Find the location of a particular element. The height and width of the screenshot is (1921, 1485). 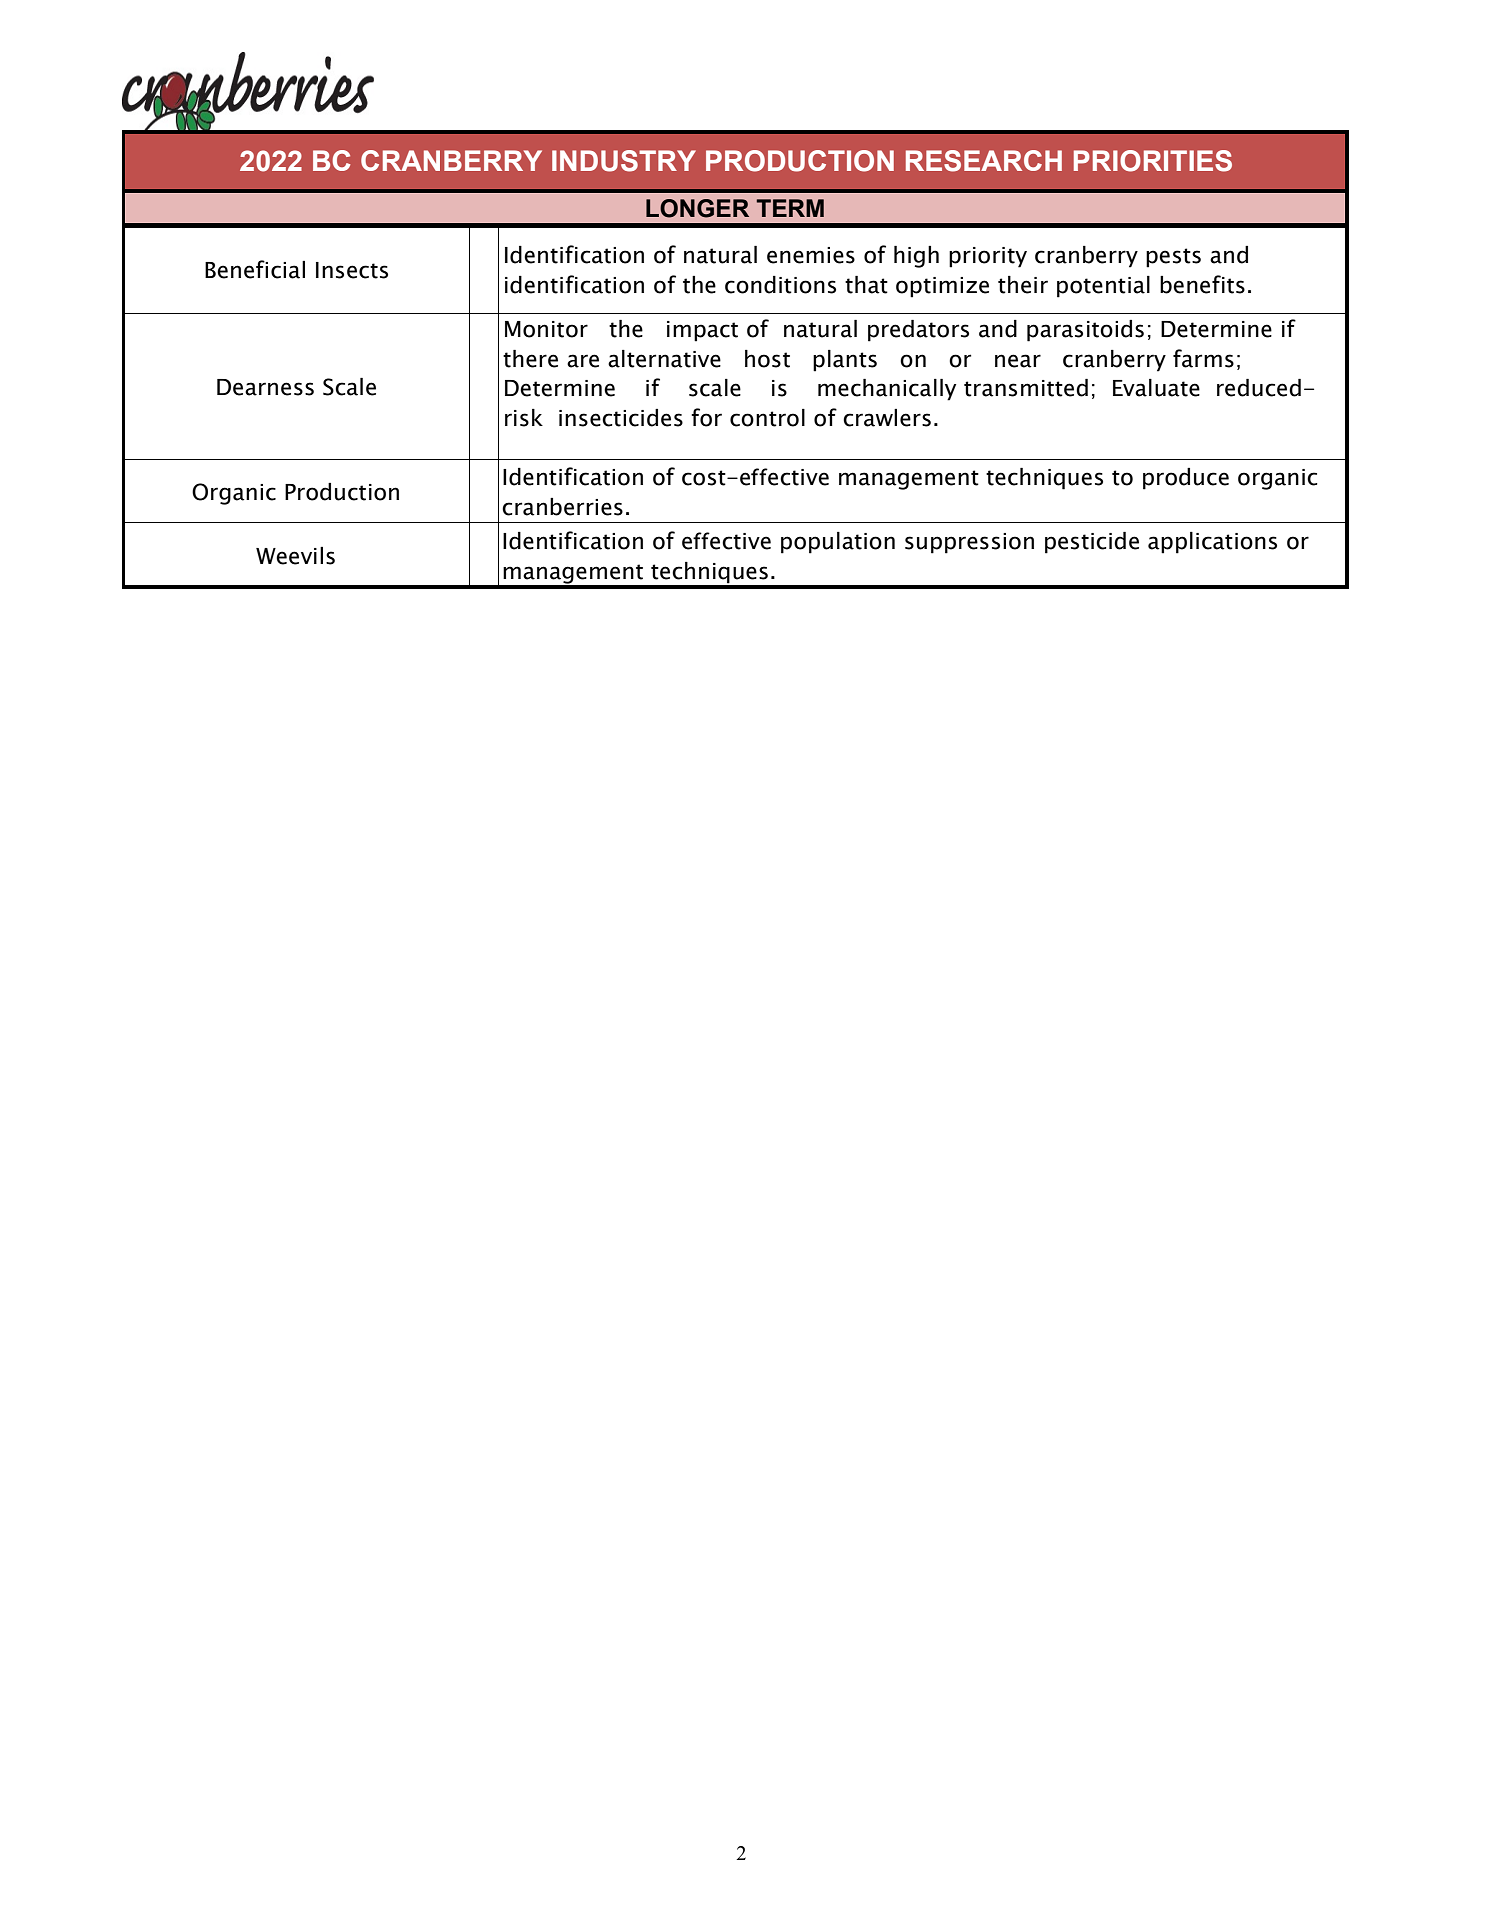

pesticide is located at coordinates (1092, 543).
